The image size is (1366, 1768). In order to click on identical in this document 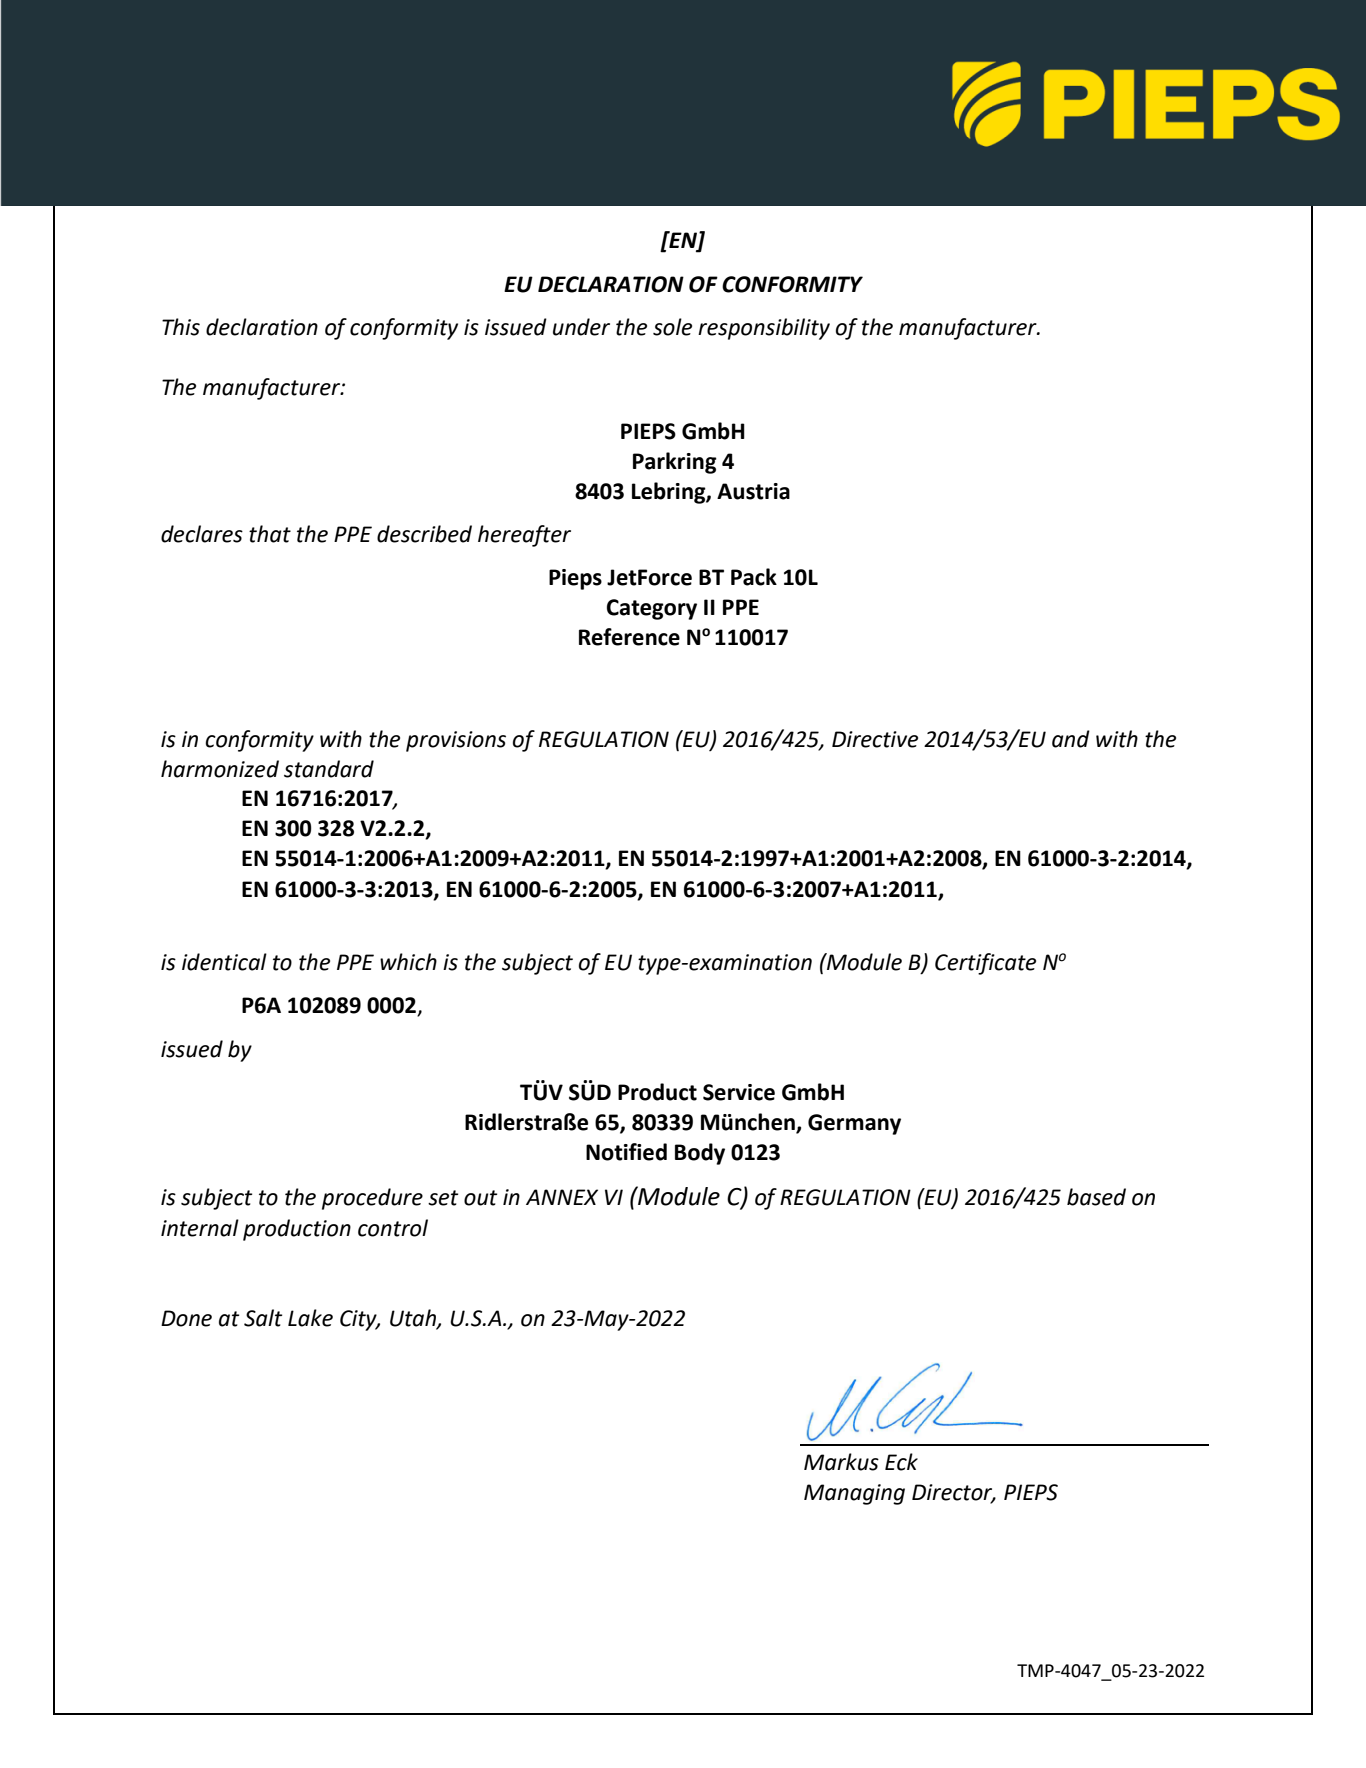, I will do `click(224, 962)`.
